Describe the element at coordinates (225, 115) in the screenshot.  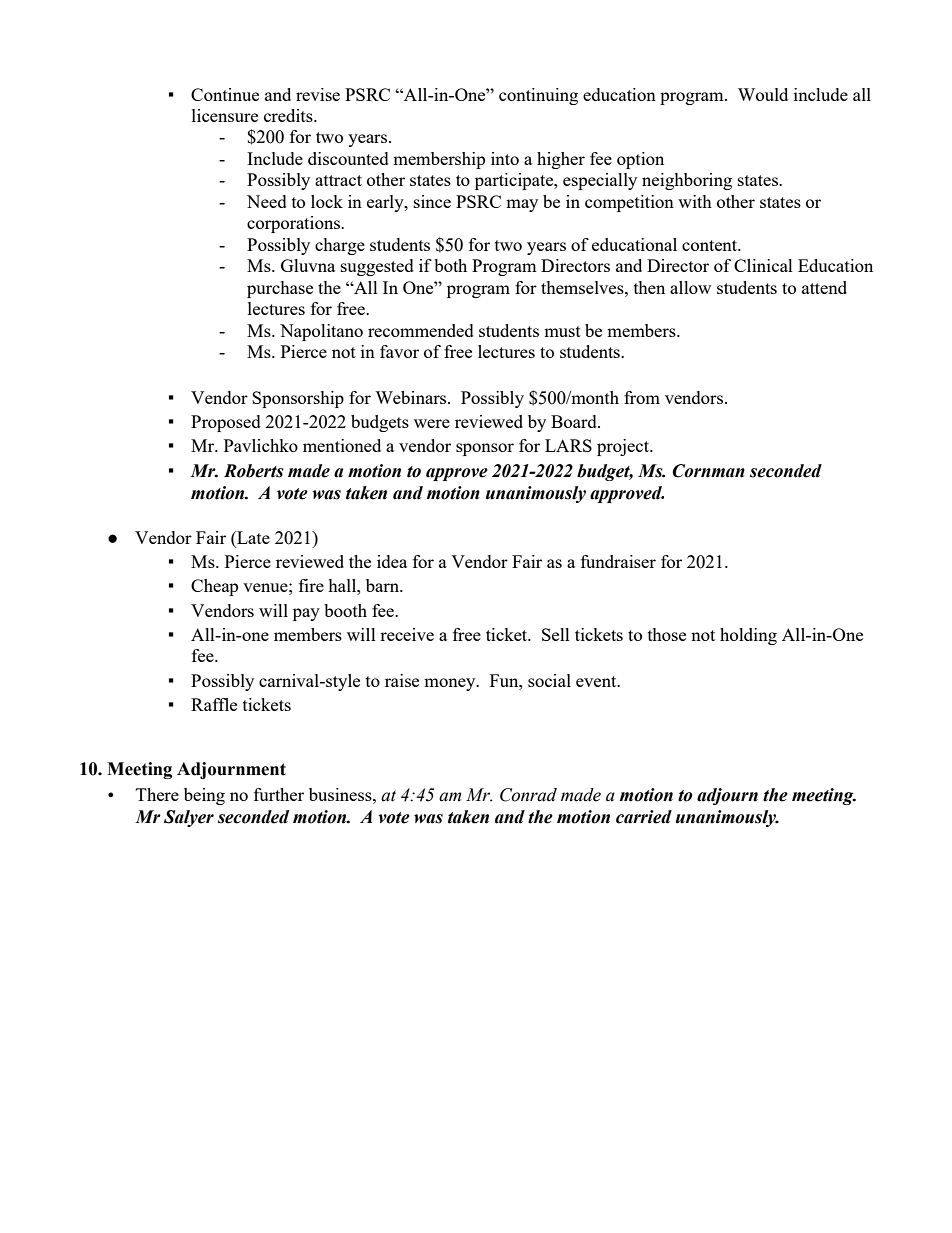
I see `licensure` at that location.
